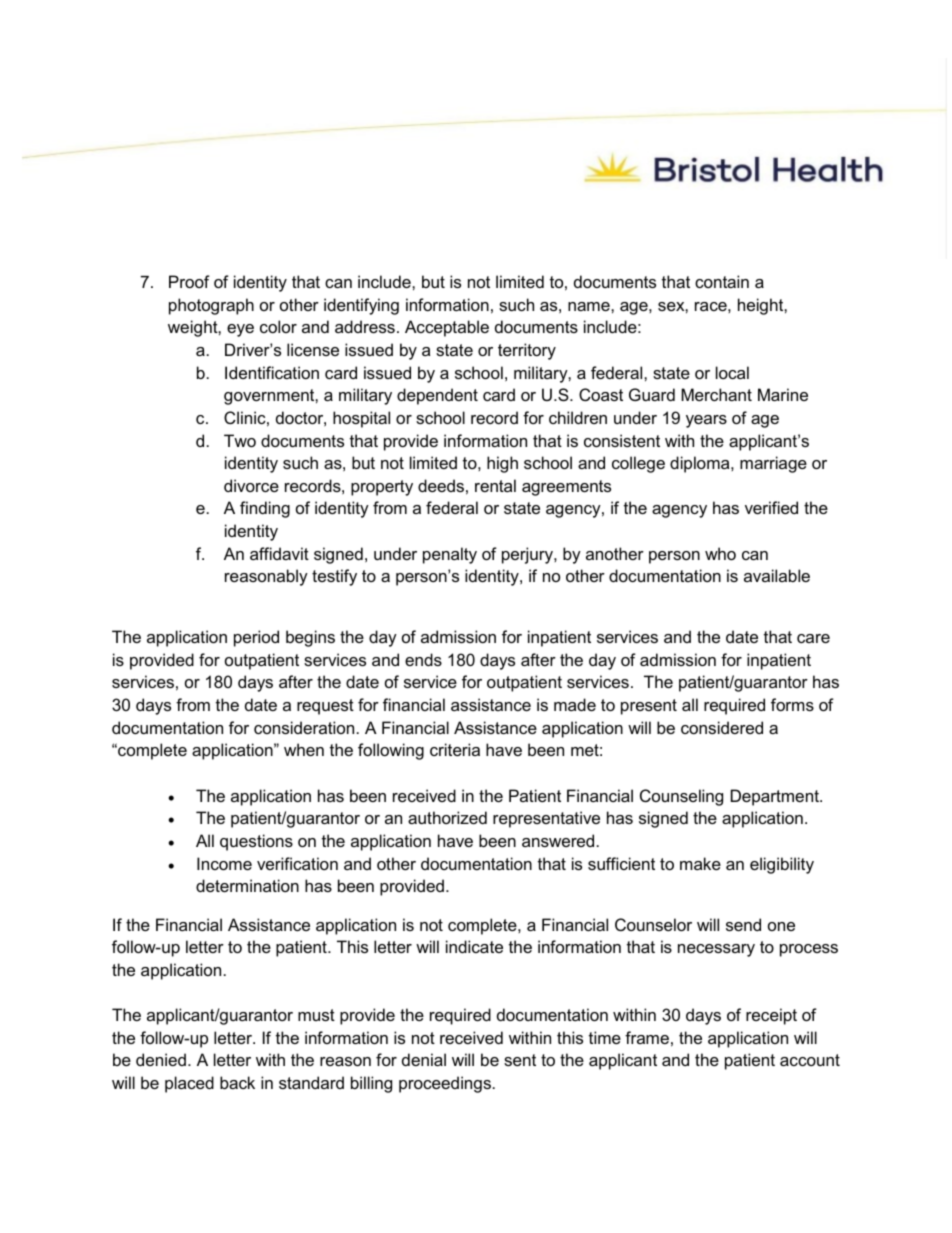 Image resolution: width=952 pixels, height=1233 pixels. I want to click on photograph, so click(211, 306).
